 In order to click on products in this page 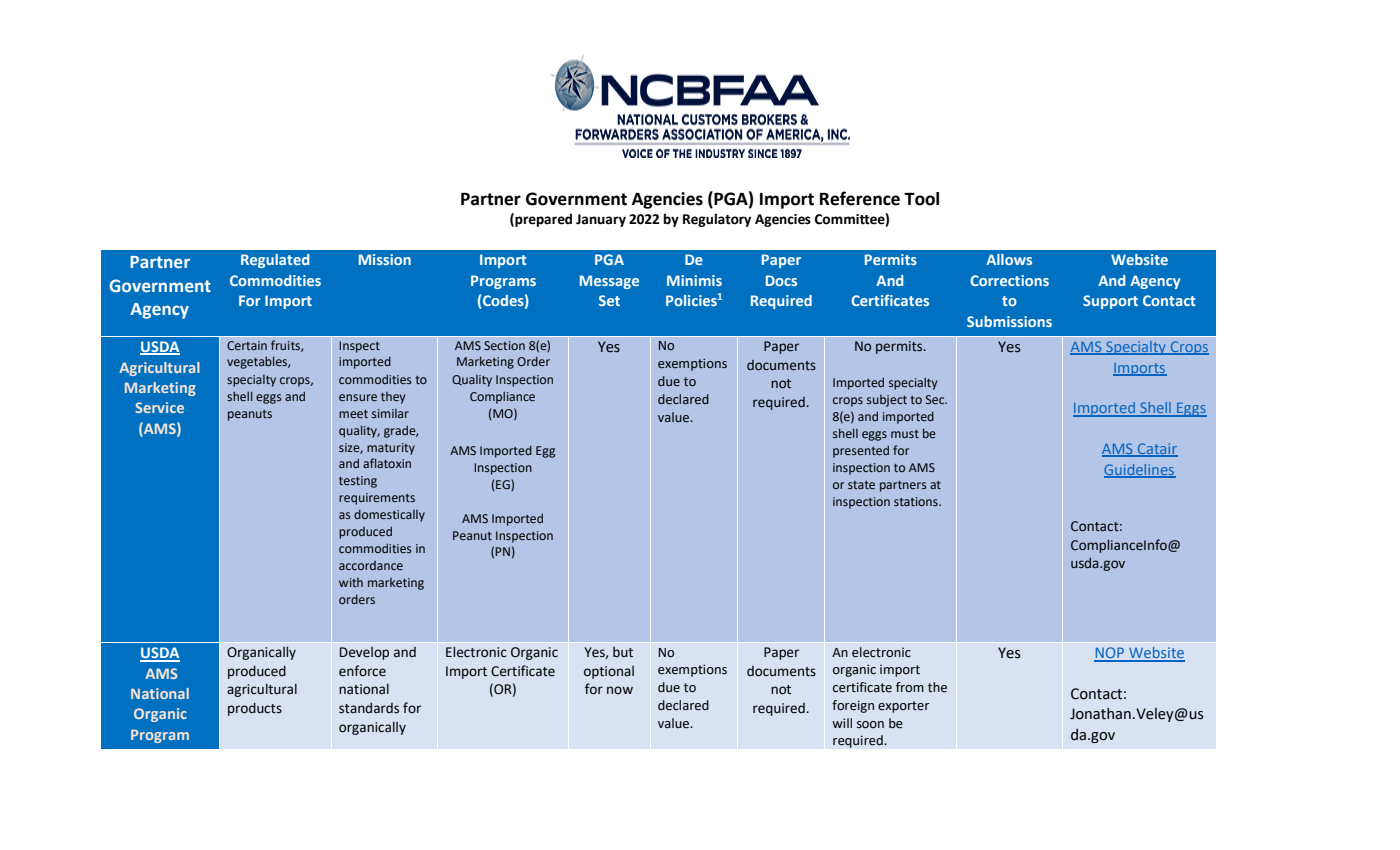, I will do `click(255, 709)`.
